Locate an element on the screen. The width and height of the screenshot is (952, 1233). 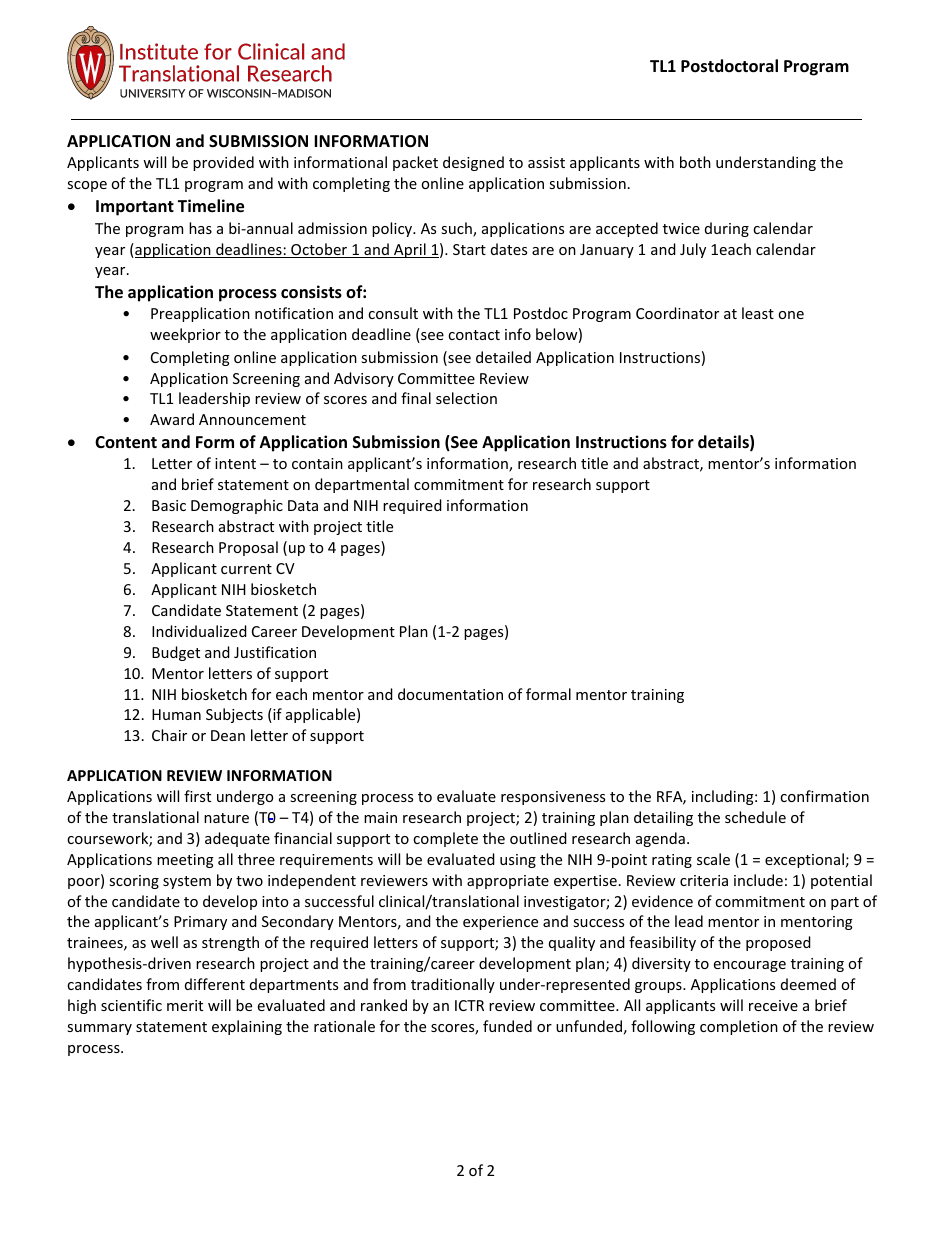
both is located at coordinates (695, 162).
